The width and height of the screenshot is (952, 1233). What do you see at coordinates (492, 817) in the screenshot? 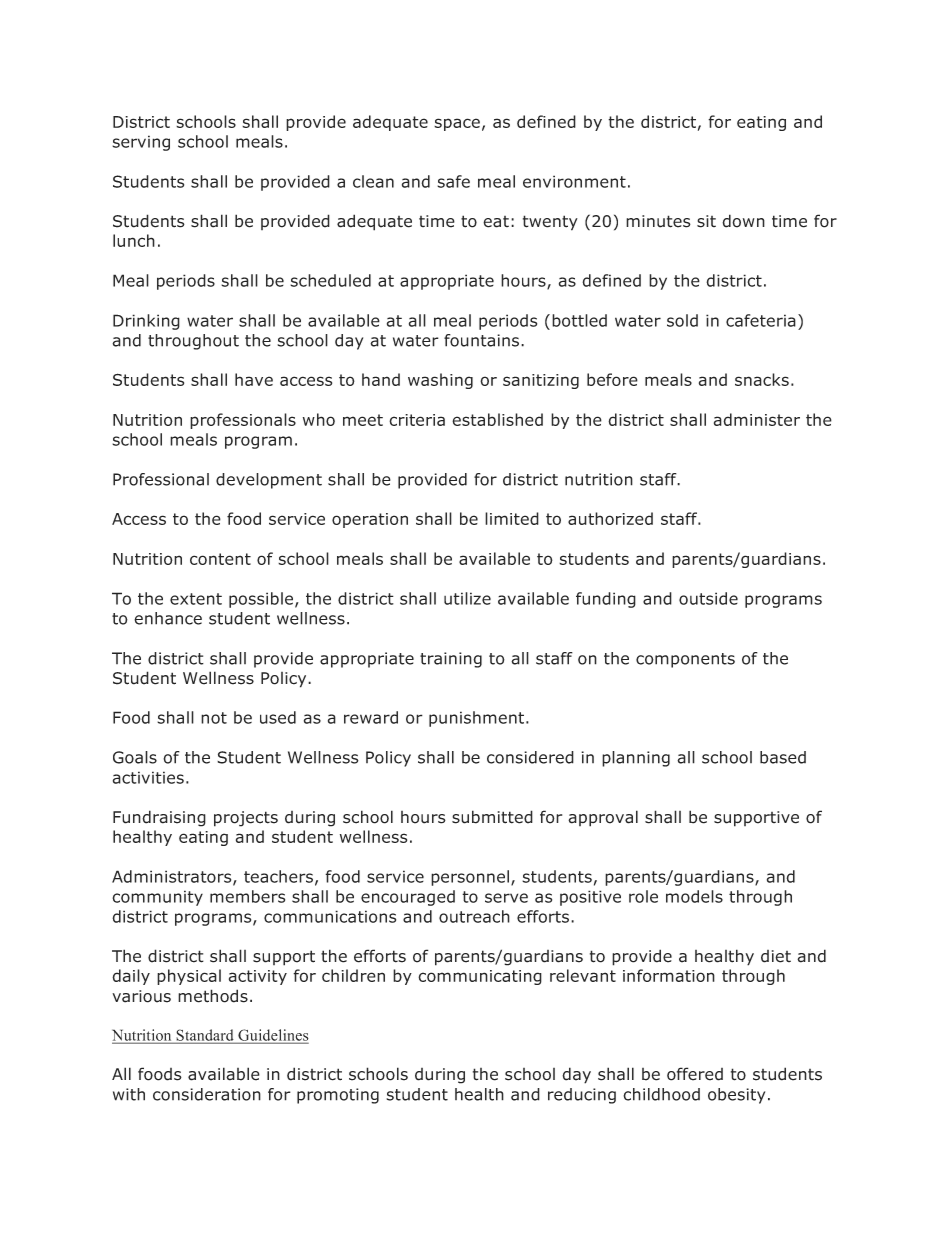
I see `submitted` at bounding box center [492, 817].
